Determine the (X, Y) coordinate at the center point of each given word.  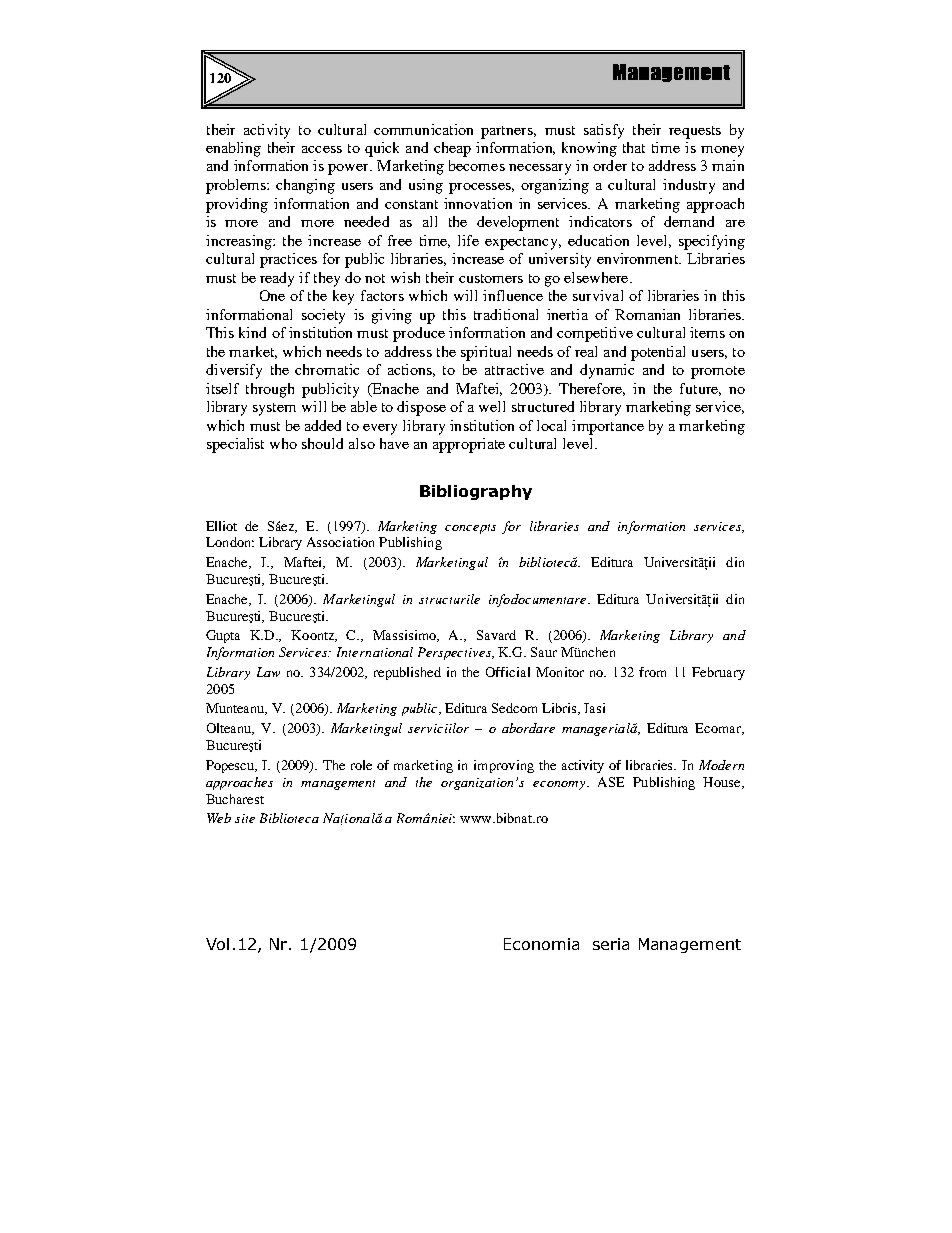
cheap (452, 149)
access (322, 149)
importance (608, 427)
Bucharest (235, 799)
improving (504, 766)
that (634, 147)
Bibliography (476, 492)
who (283, 443)
